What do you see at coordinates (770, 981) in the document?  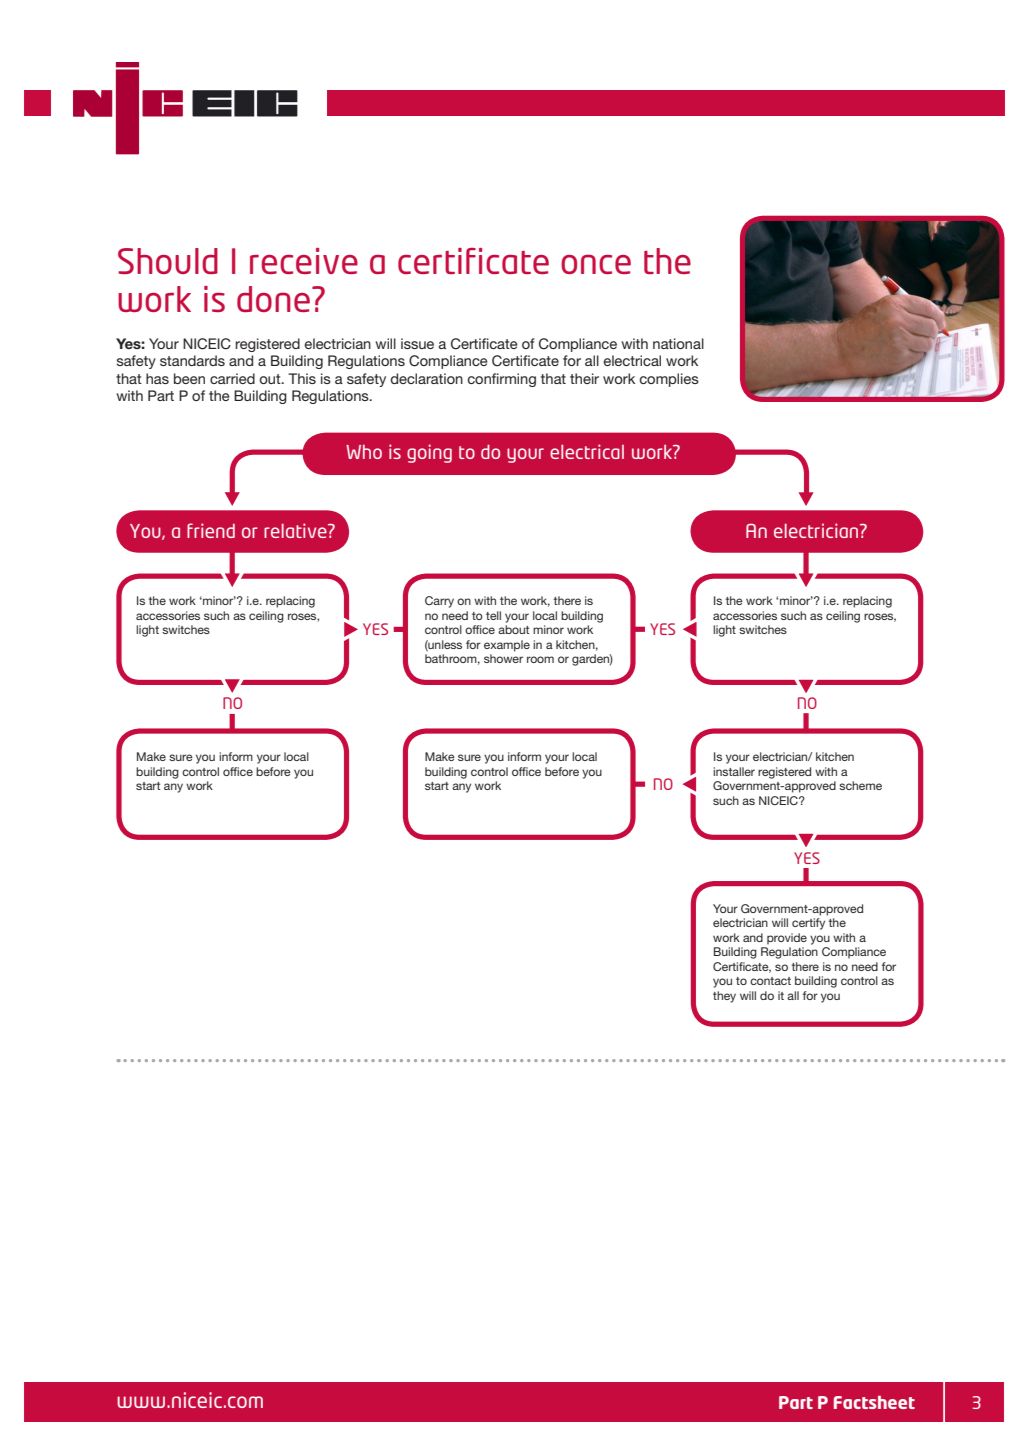 I see `contact` at bounding box center [770, 981].
